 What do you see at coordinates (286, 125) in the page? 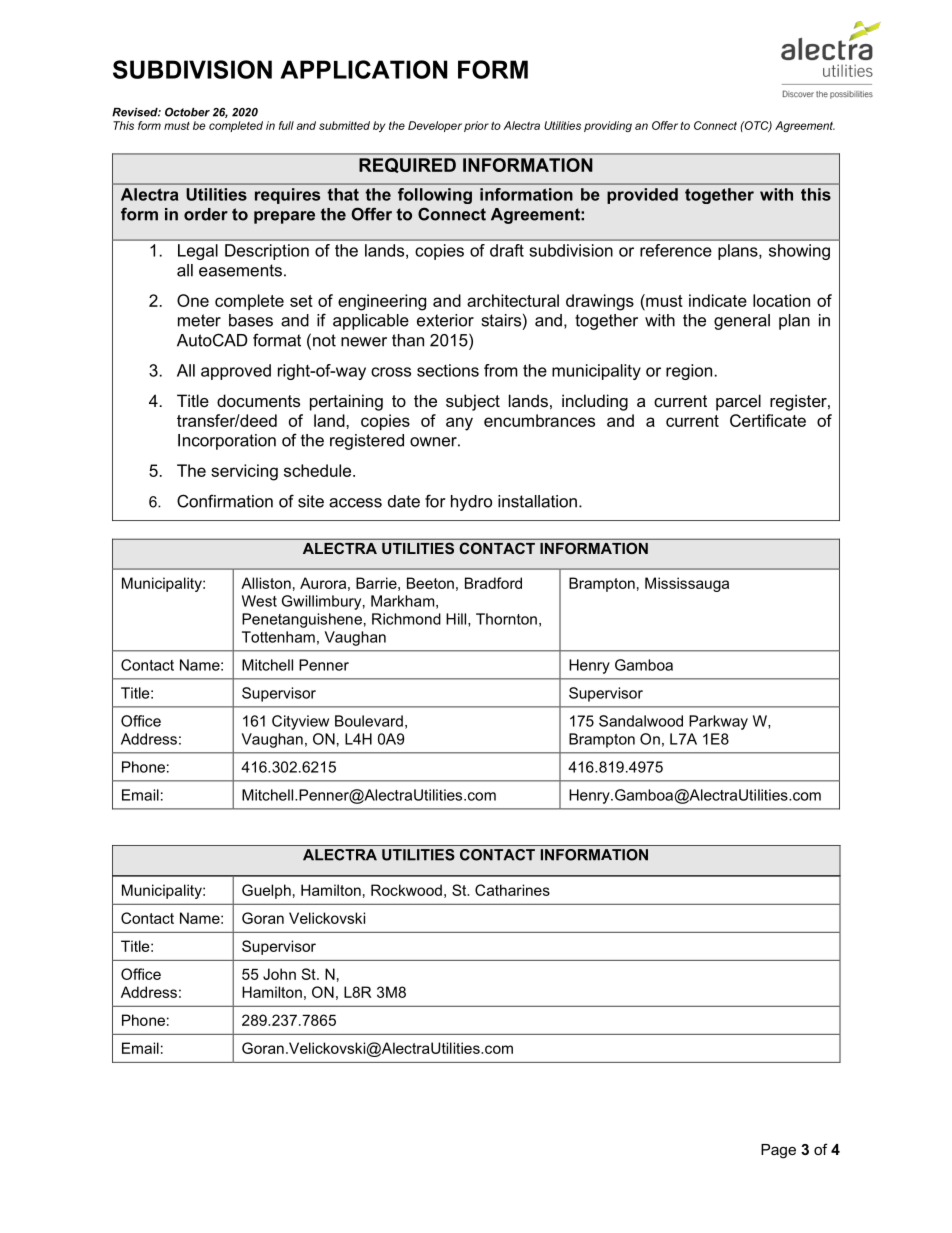
I see `full` at bounding box center [286, 125].
